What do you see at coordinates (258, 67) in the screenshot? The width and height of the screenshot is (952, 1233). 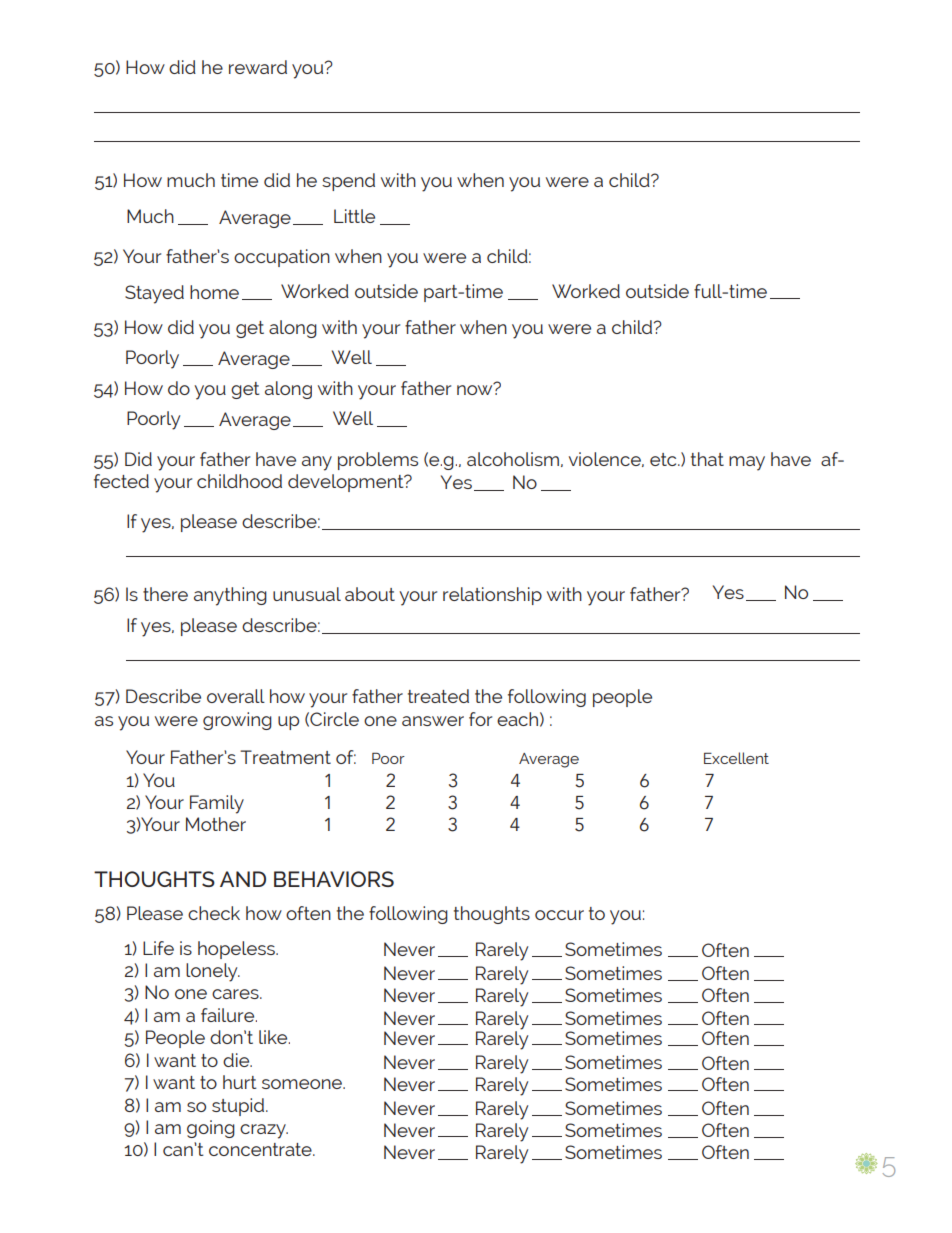 I see `reward` at bounding box center [258, 67].
